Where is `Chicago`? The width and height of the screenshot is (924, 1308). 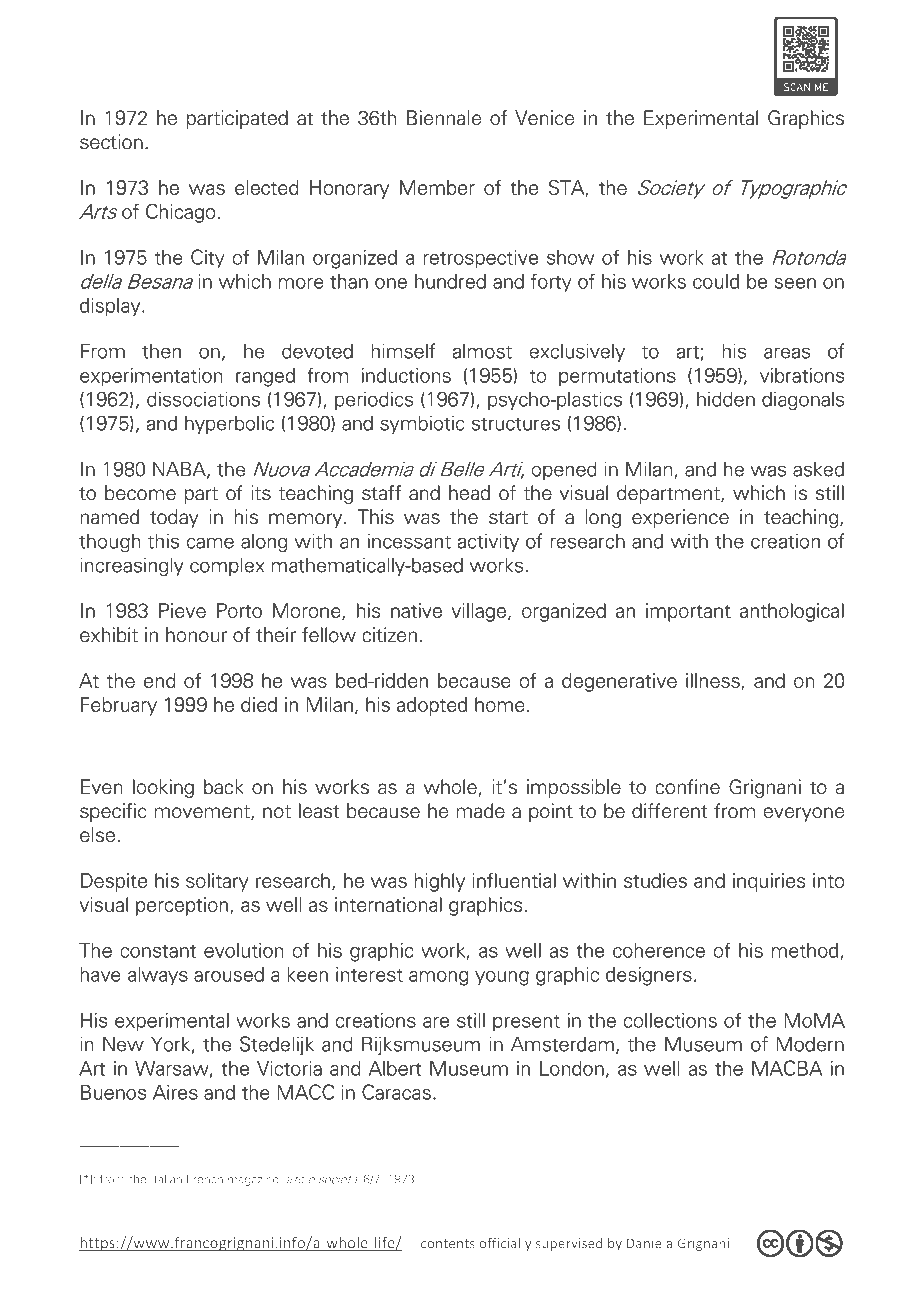
Chicago is located at coordinates (180, 213).
